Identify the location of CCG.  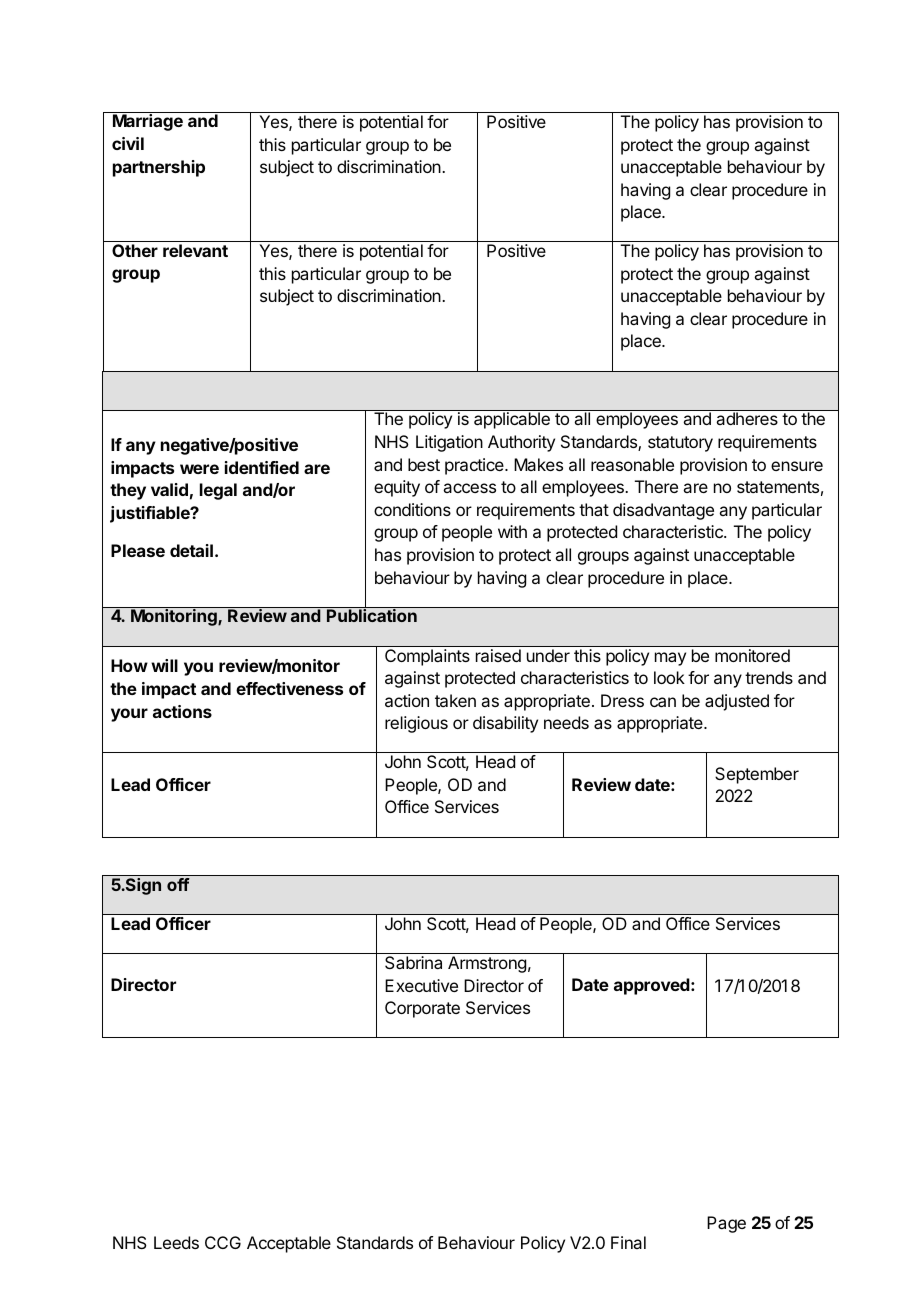
(223, 1242).
